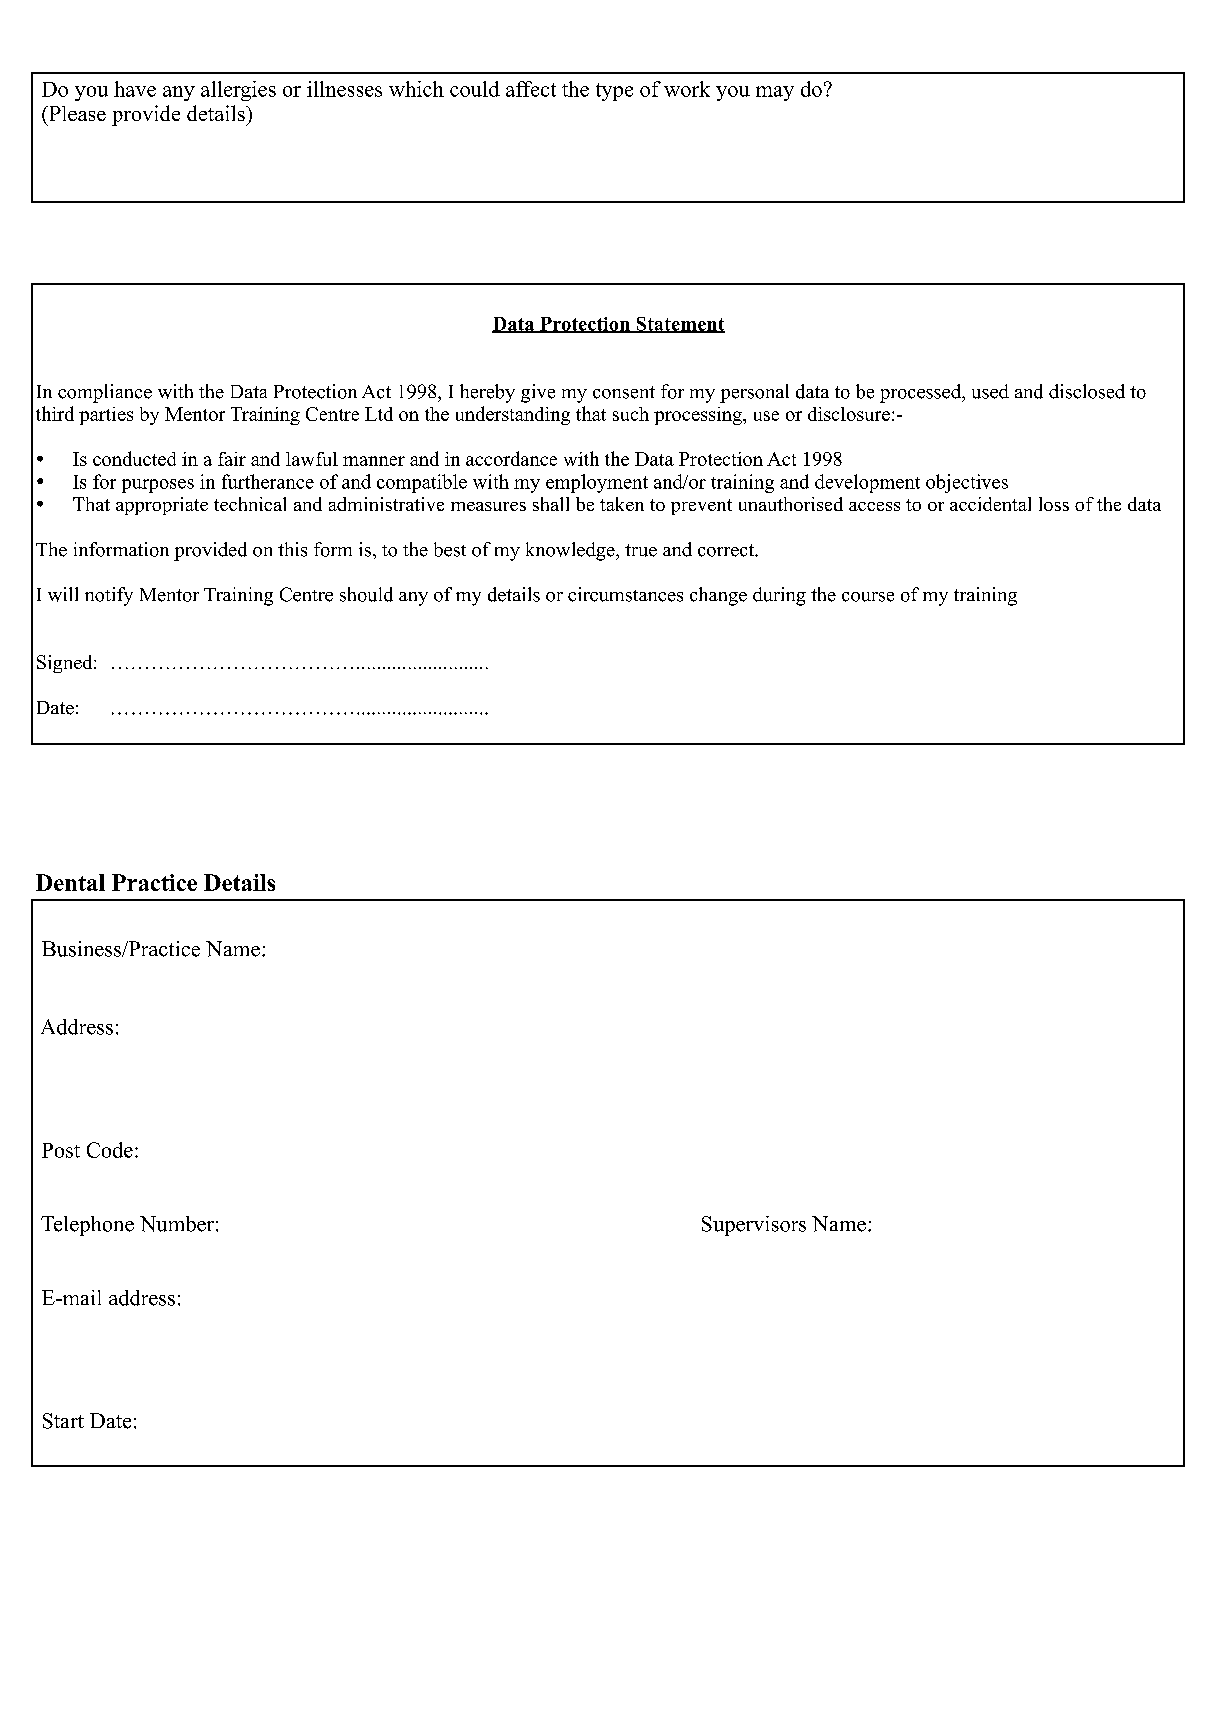 This screenshot has width=1221, height=1728. Describe the element at coordinates (775, 93) in the screenshot. I see `may` at that location.
